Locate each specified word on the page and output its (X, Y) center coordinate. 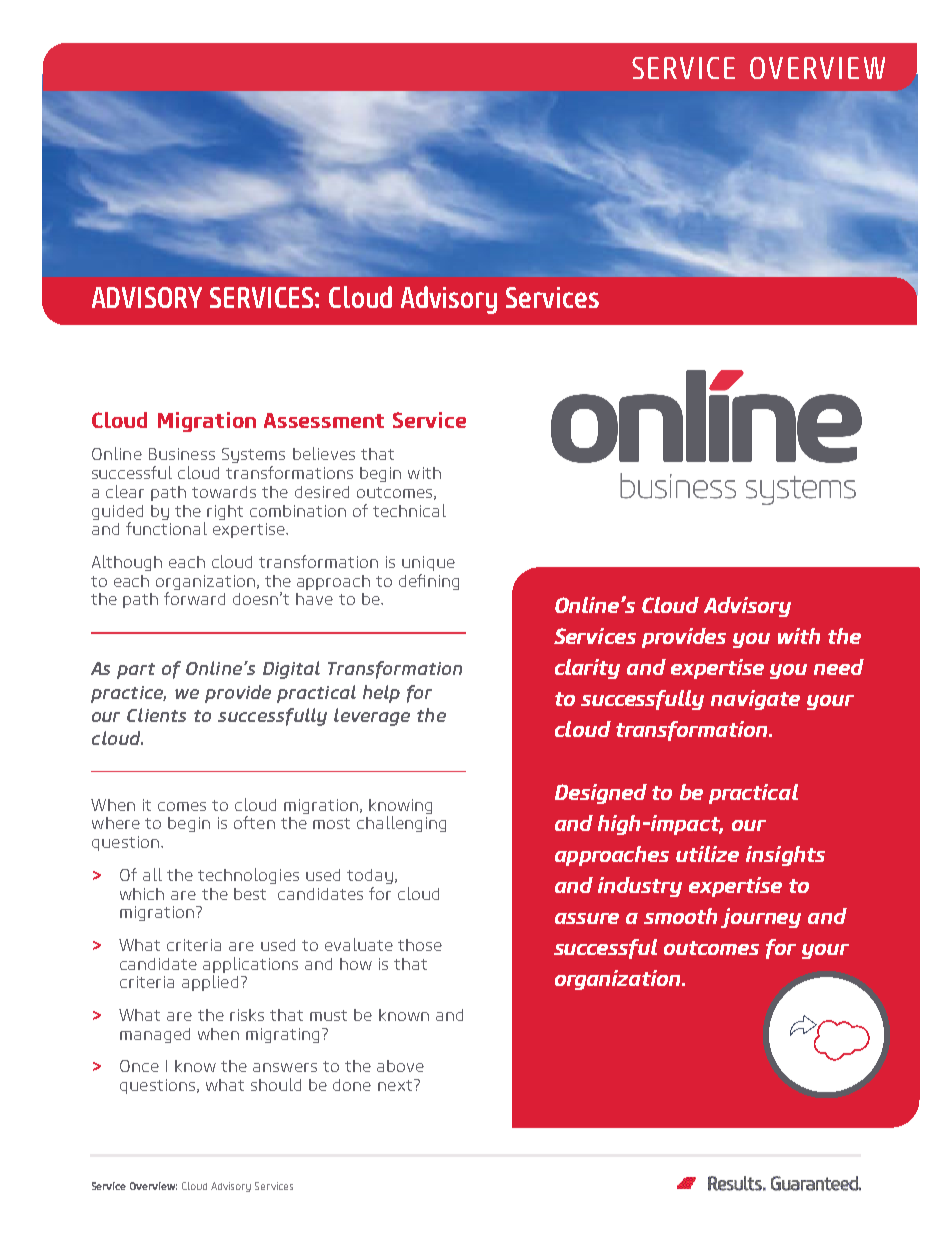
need (839, 667)
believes (324, 453)
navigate (755, 700)
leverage (372, 717)
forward (194, 598)
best (250, 894)
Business (182, 454)
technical (409, 510)
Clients (156, 715)
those (420, 945)
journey (761, 918)
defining (429, 582)
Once (139, 1066)
